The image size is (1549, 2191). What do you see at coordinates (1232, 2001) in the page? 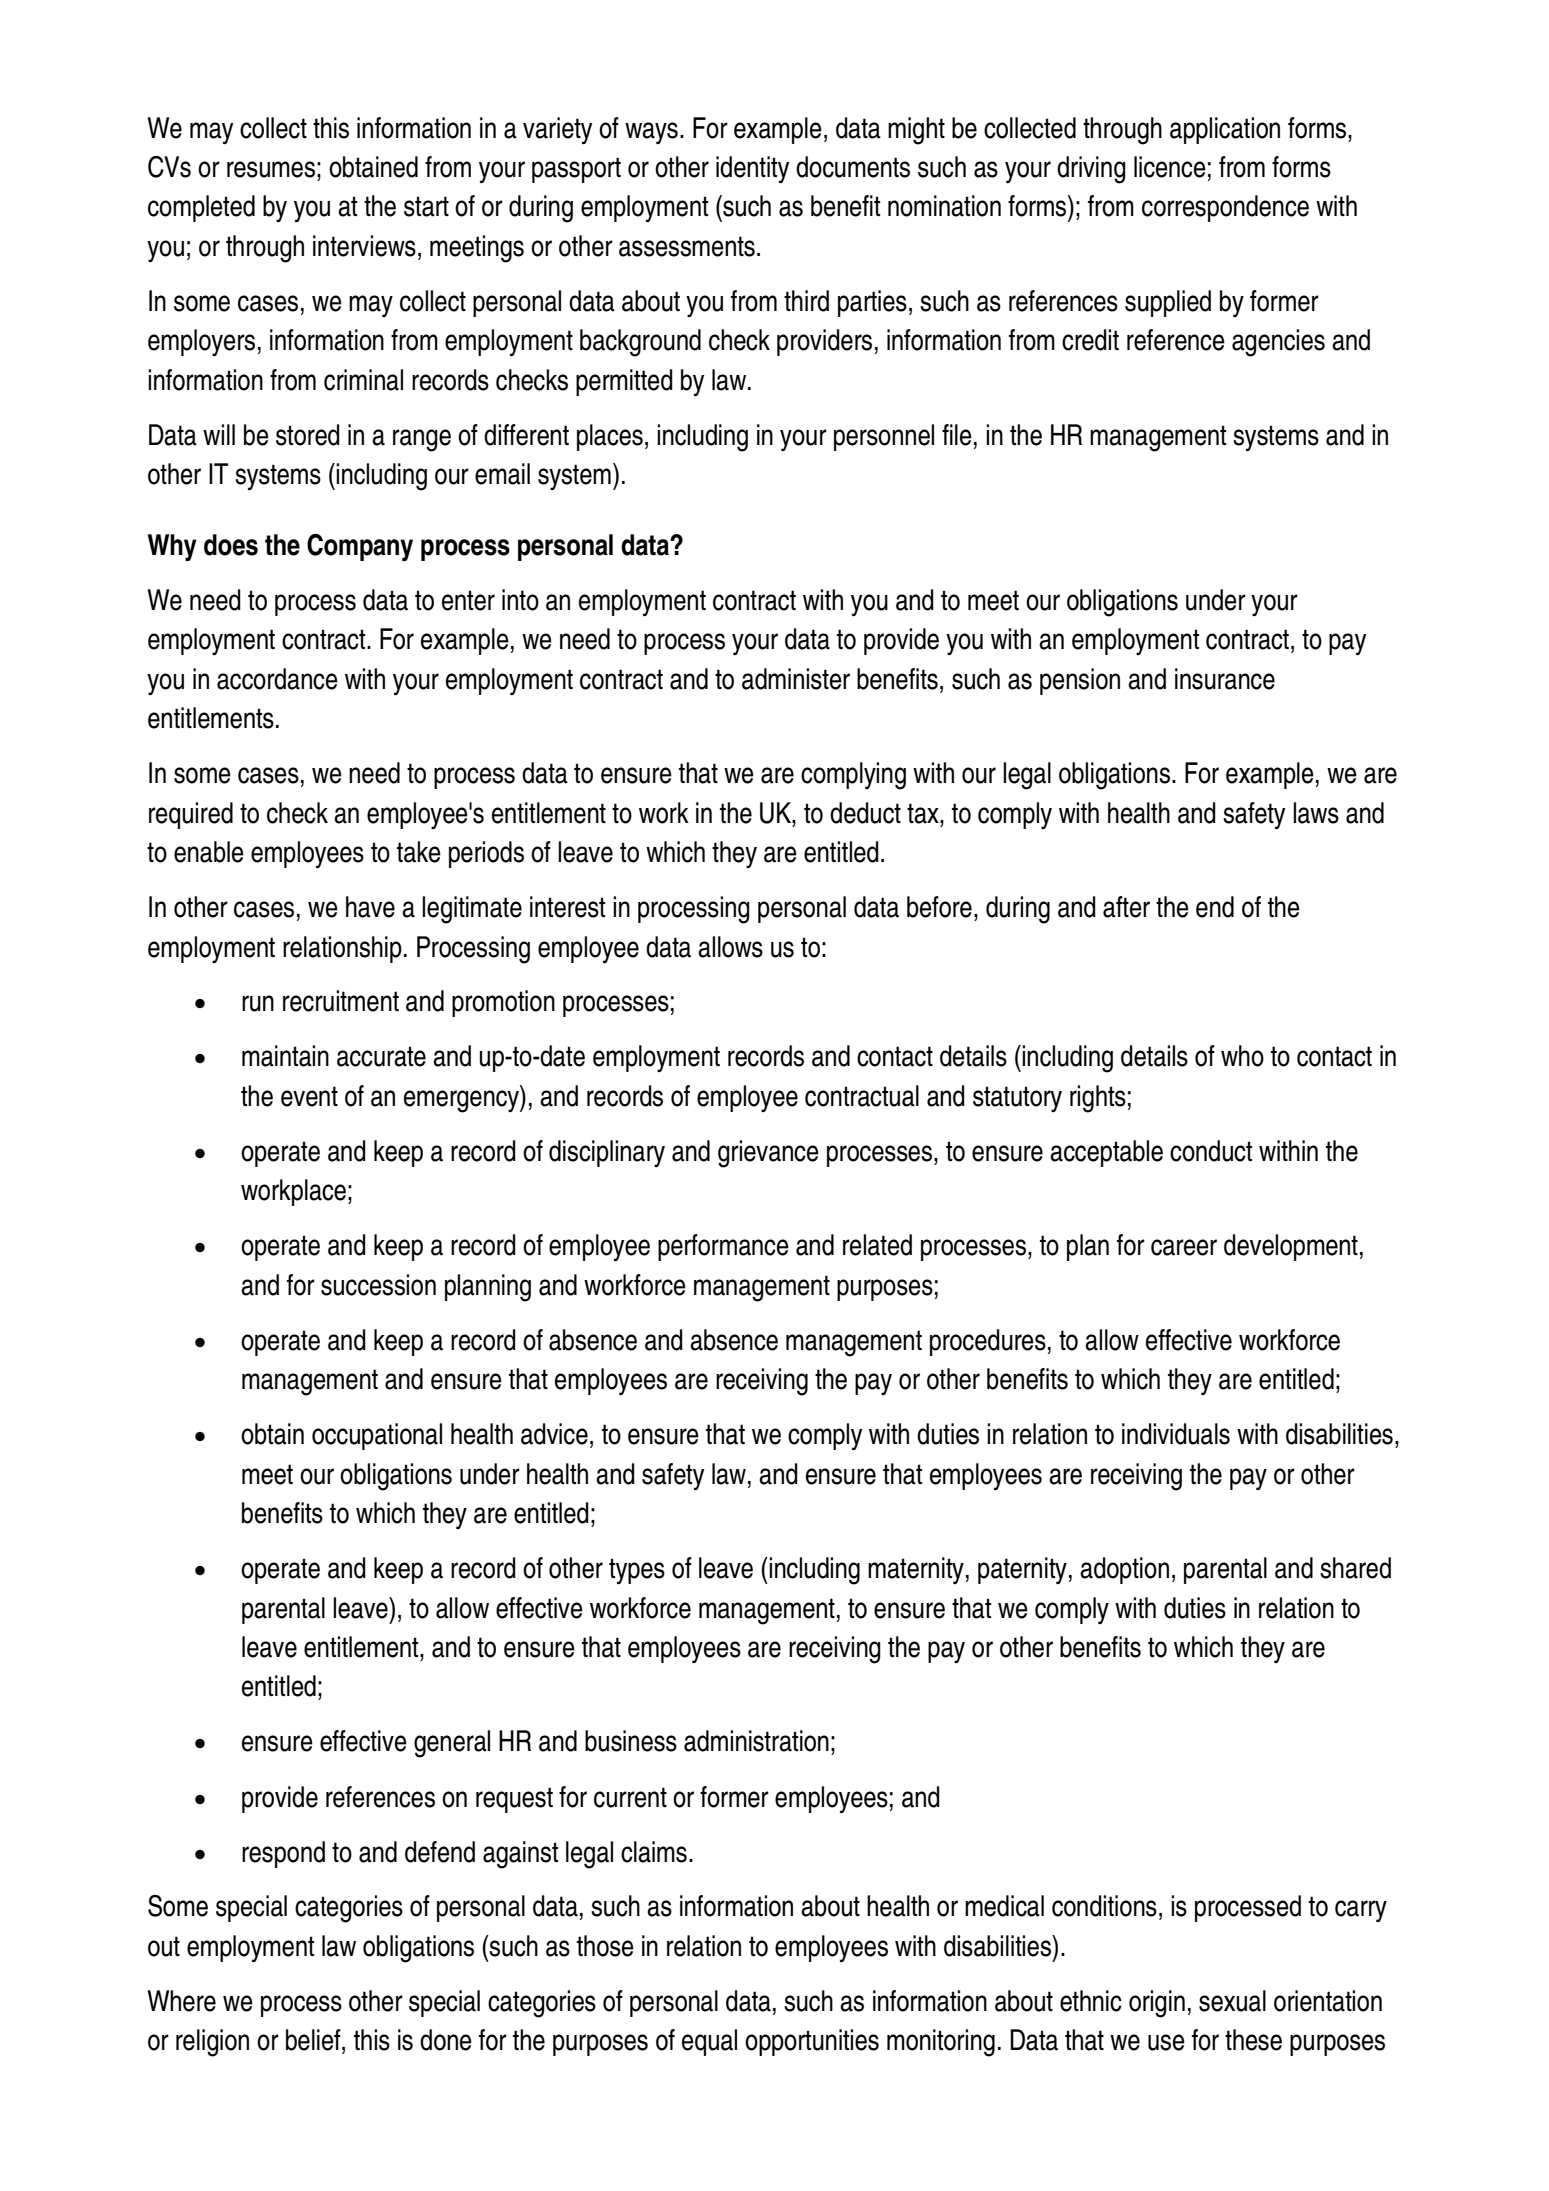
I see `sexual` at bounding box center [1232, 2001].
